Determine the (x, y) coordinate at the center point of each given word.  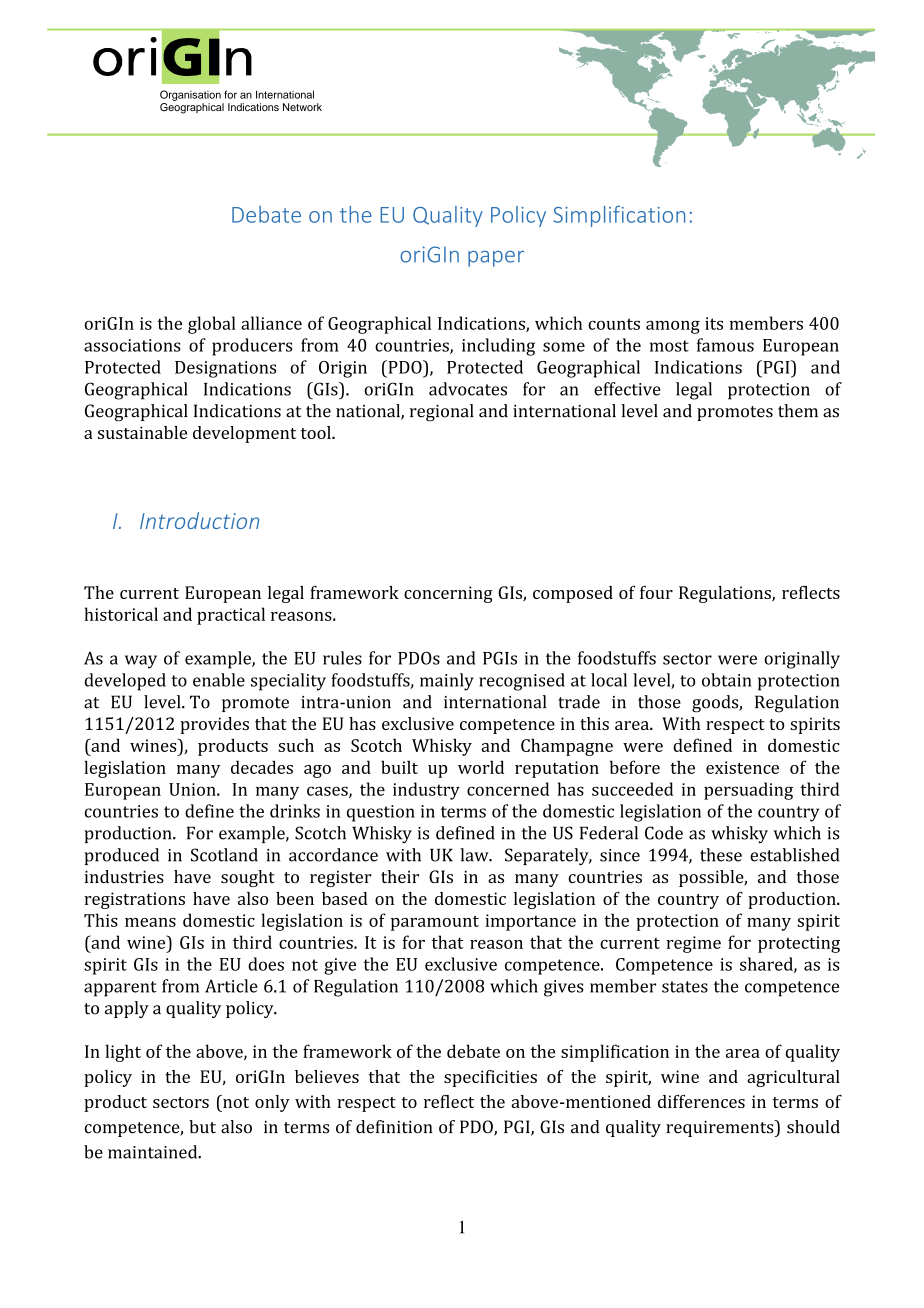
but (202, 1127)
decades (262, 767)
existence (742, 767)
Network (302, 107)
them (798, 411)
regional (442, 412)
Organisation (190, 95)
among (673, 327)
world (481, 767)
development (244, 434)
